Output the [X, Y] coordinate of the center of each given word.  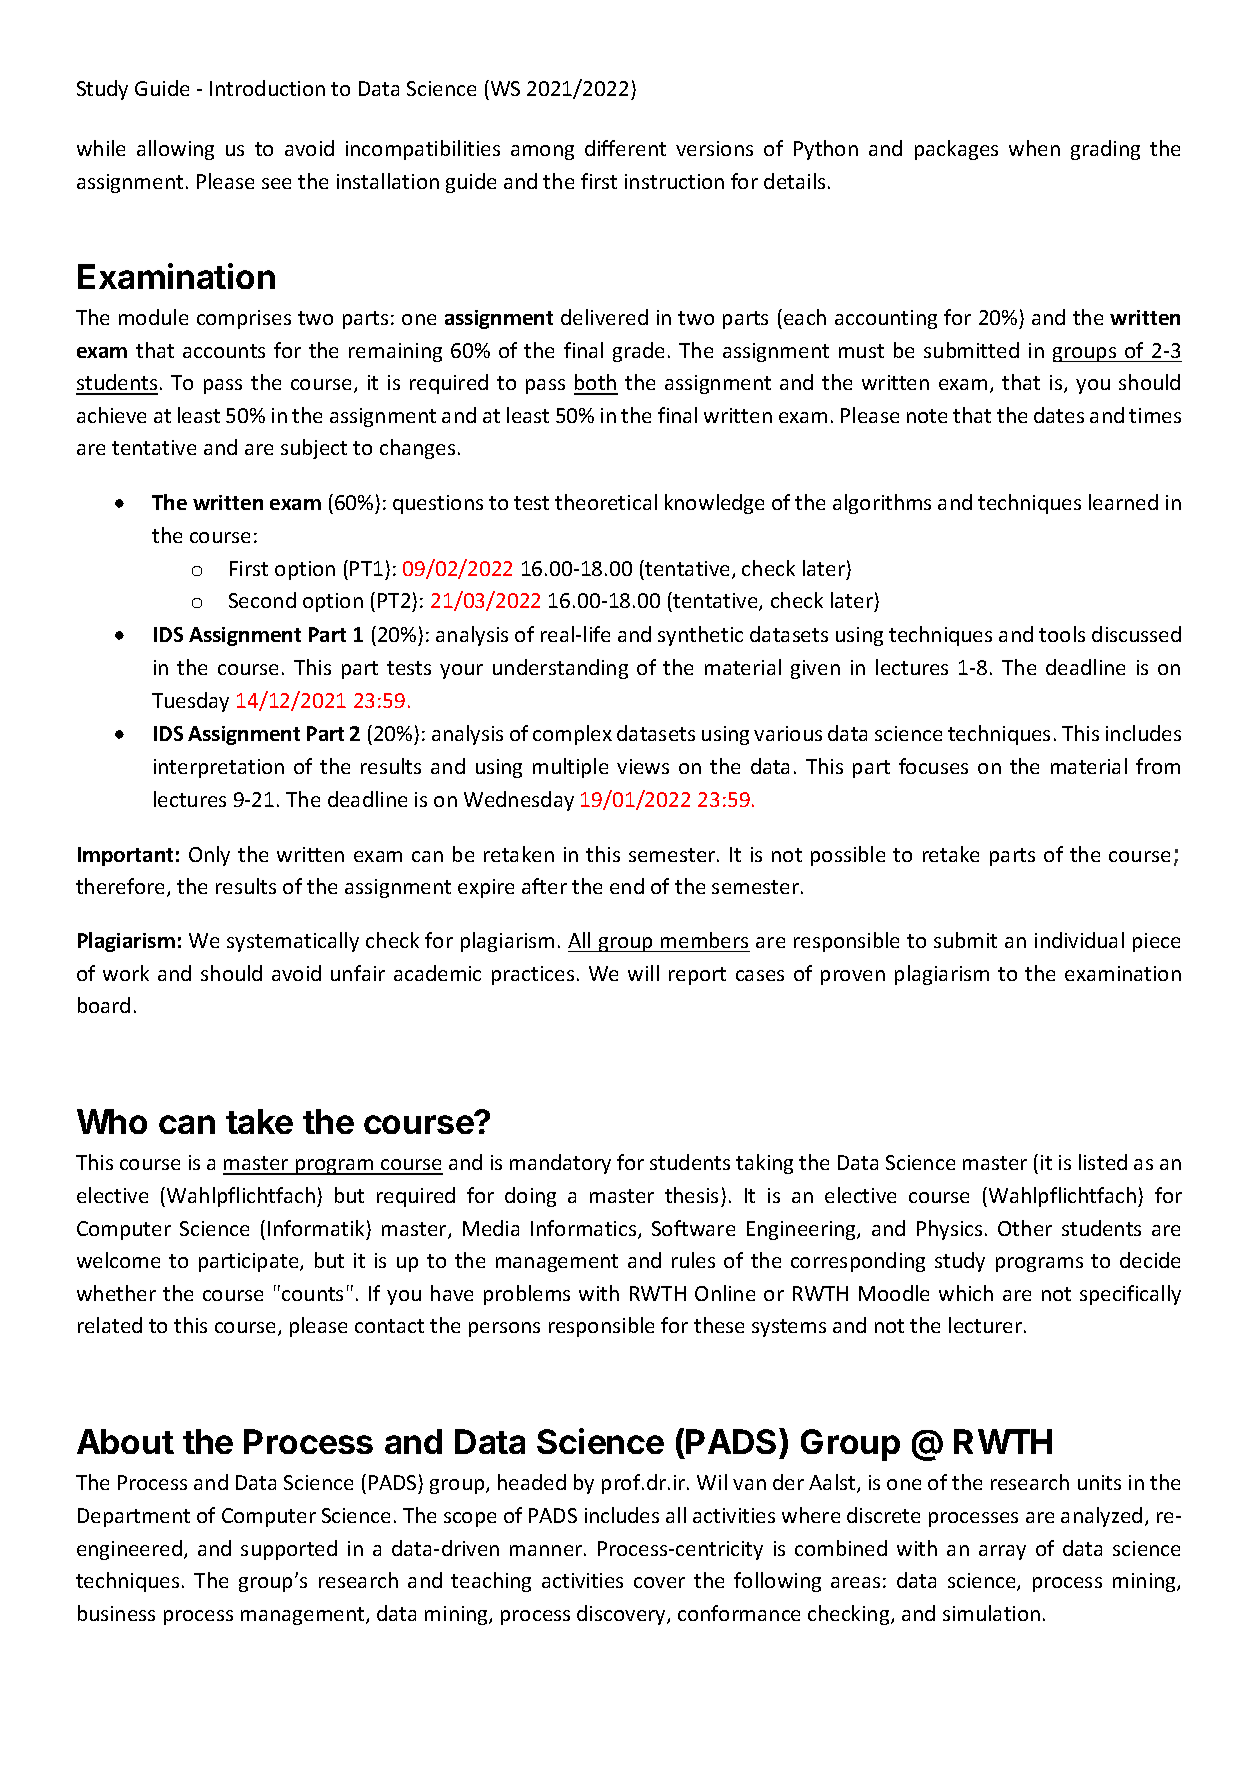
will [643, 973]
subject [314, 449]
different [625, 148]
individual [1079, 940]
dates [1059, 415]
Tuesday [190, 702]
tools [1062, 634]
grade [638, 352]
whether [116, 1293]
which [966, 1293]
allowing [175, 150]
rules [693, 1260]
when [1034, 148]
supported [289, 1550]
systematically [293, 942]
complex [572, 735]
